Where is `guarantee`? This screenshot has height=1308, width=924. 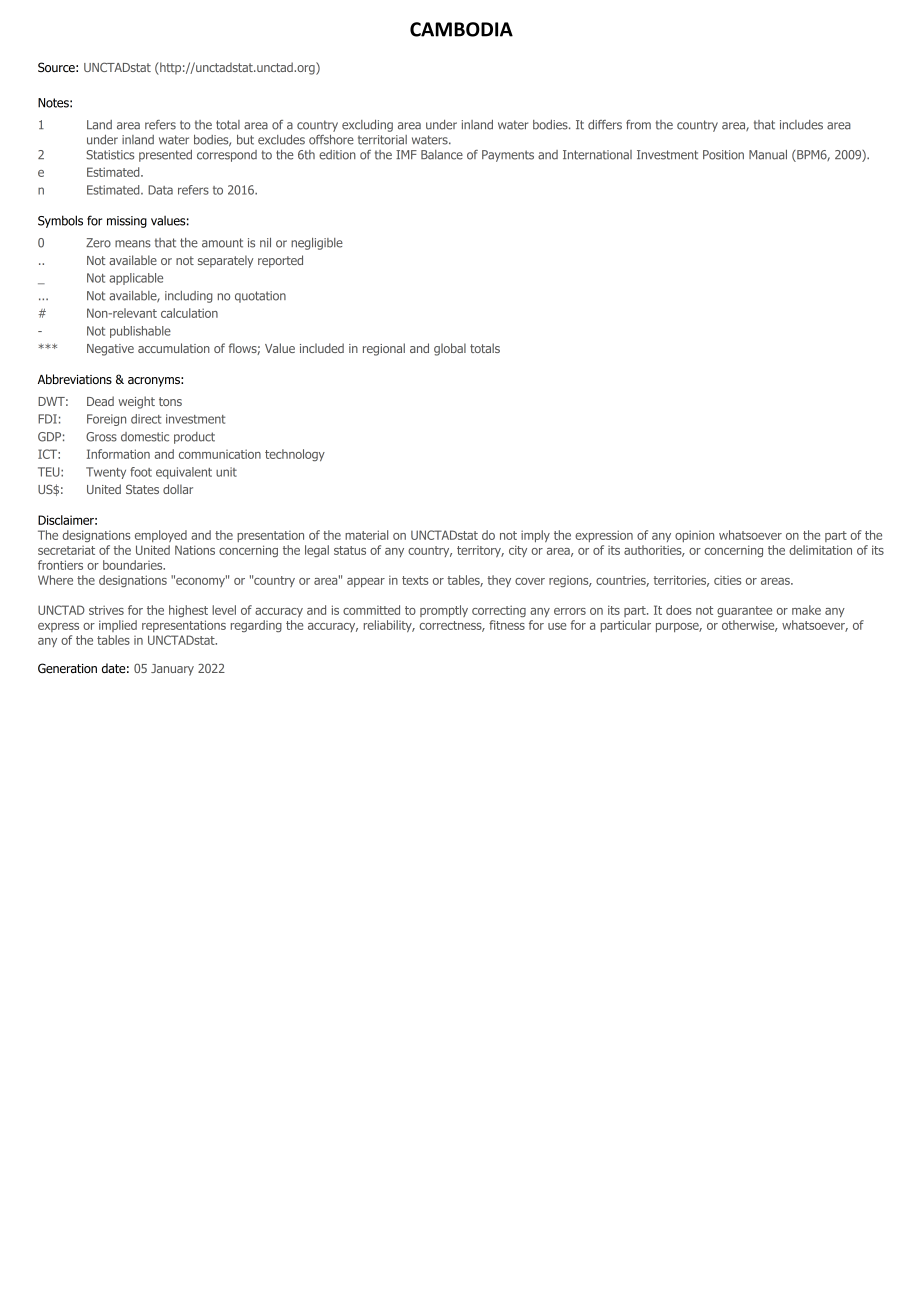 guarantee is located at coordinates (744, 611).
